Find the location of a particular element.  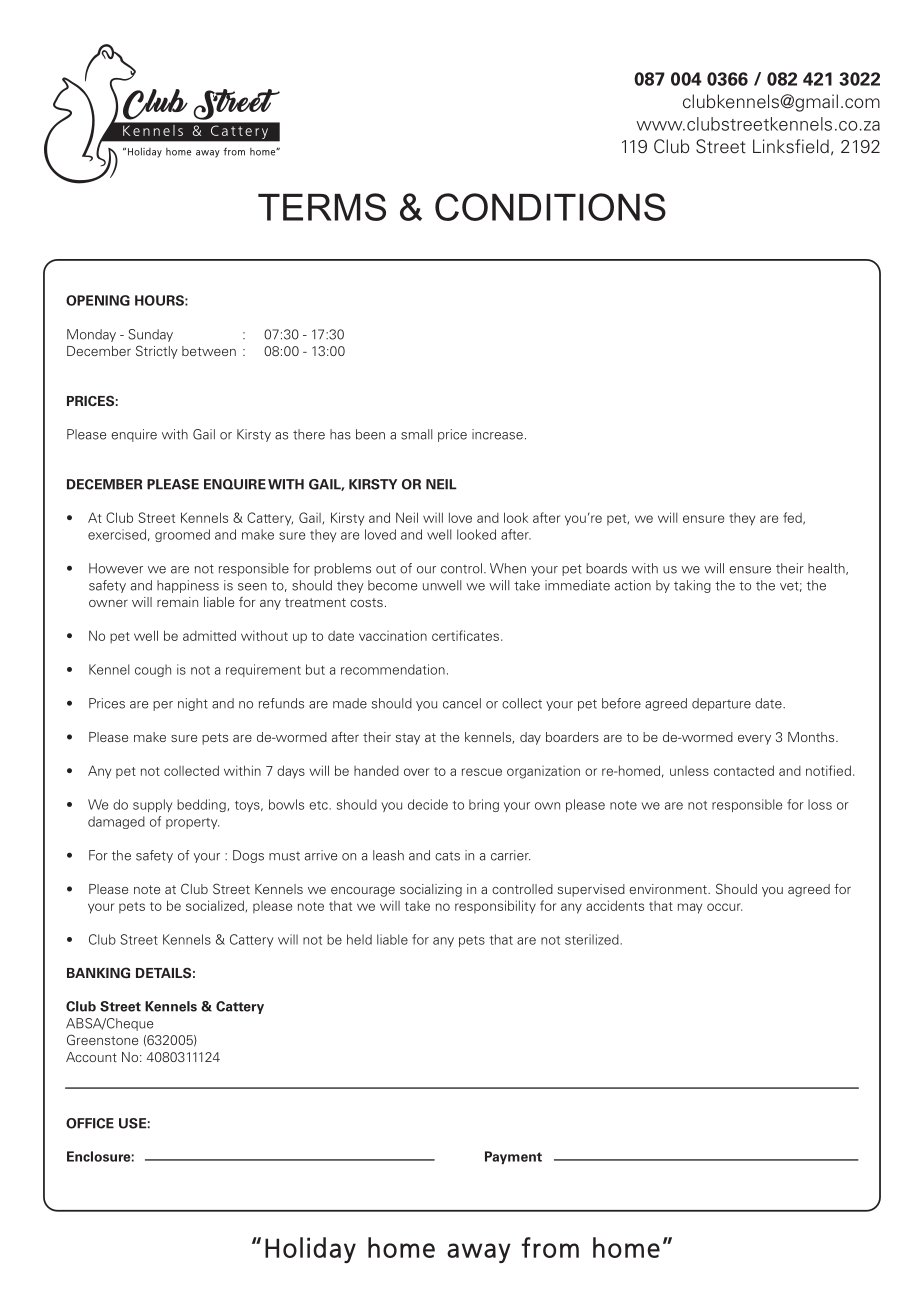

responsibility is located at coordinates (495, 907).
